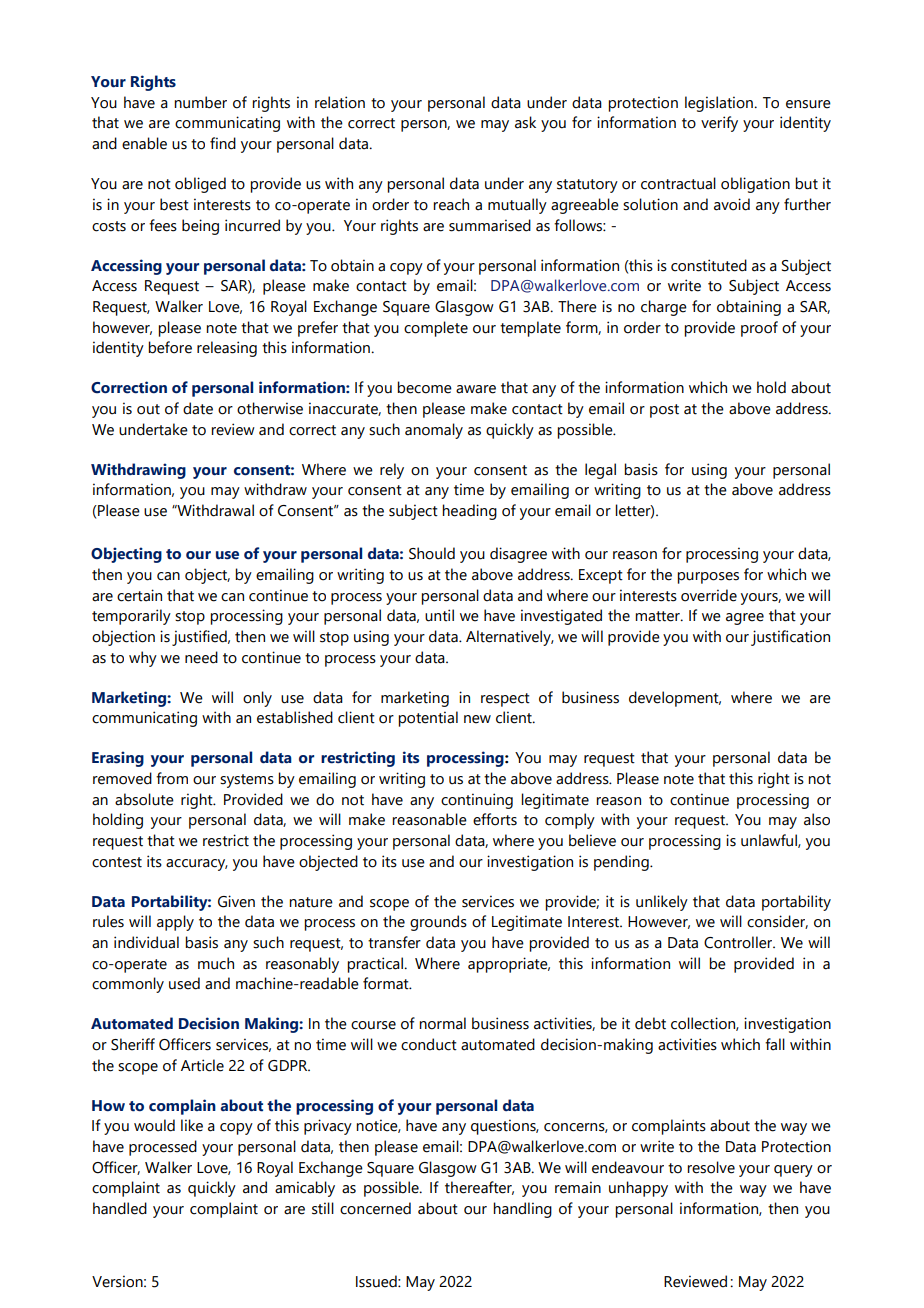 Image resolution: width=924 pixels, height=1308 pixels. Describe the element at coordinates (711, 1167) in the screenshot. I see `resolve` at that location.
